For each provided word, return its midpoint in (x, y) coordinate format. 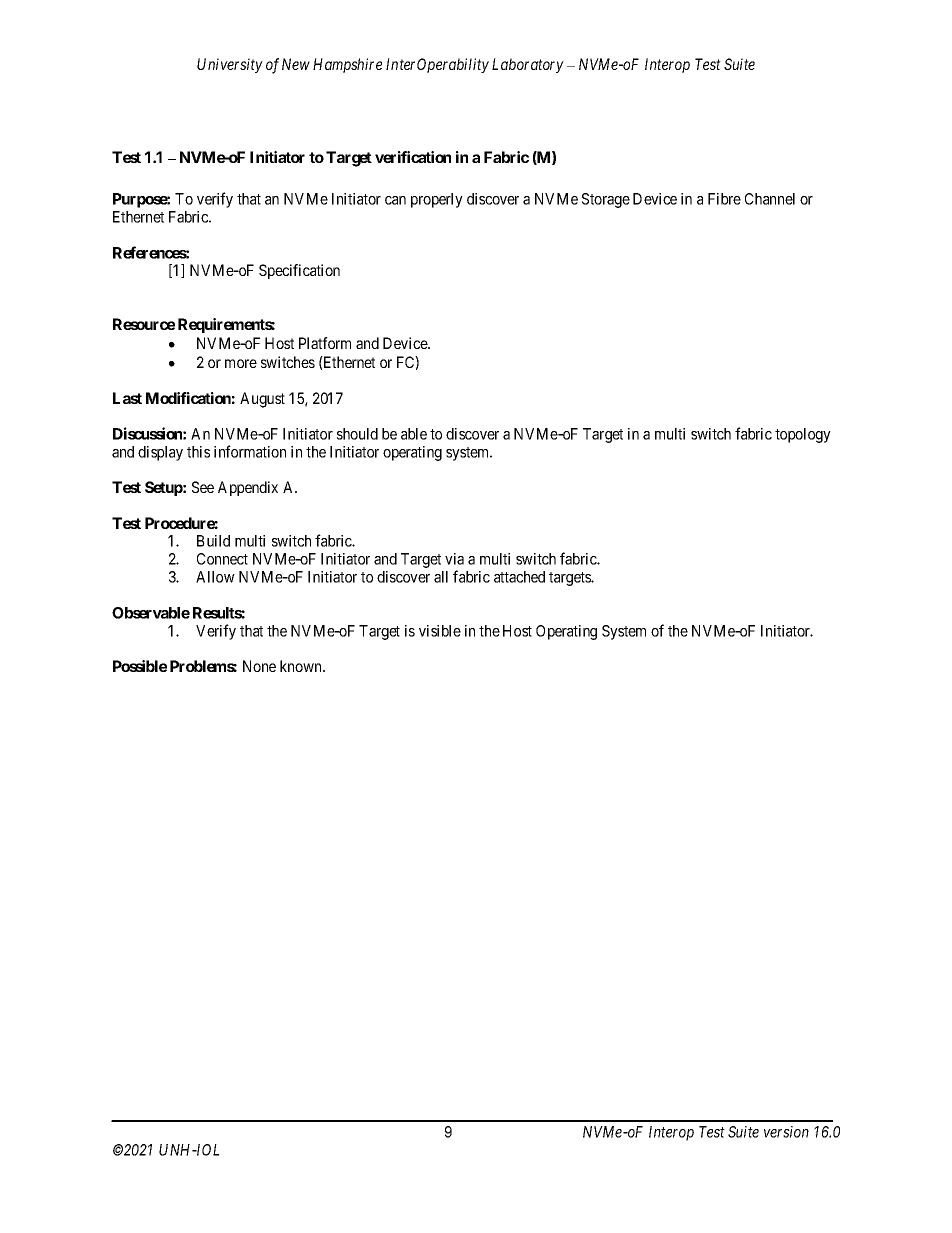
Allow (215, 577)
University (230, 65)
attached (519, 577)
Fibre (724, 199)
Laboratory (528, 65)
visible (440, 631)
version (786, 1132)
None (259, 666)
